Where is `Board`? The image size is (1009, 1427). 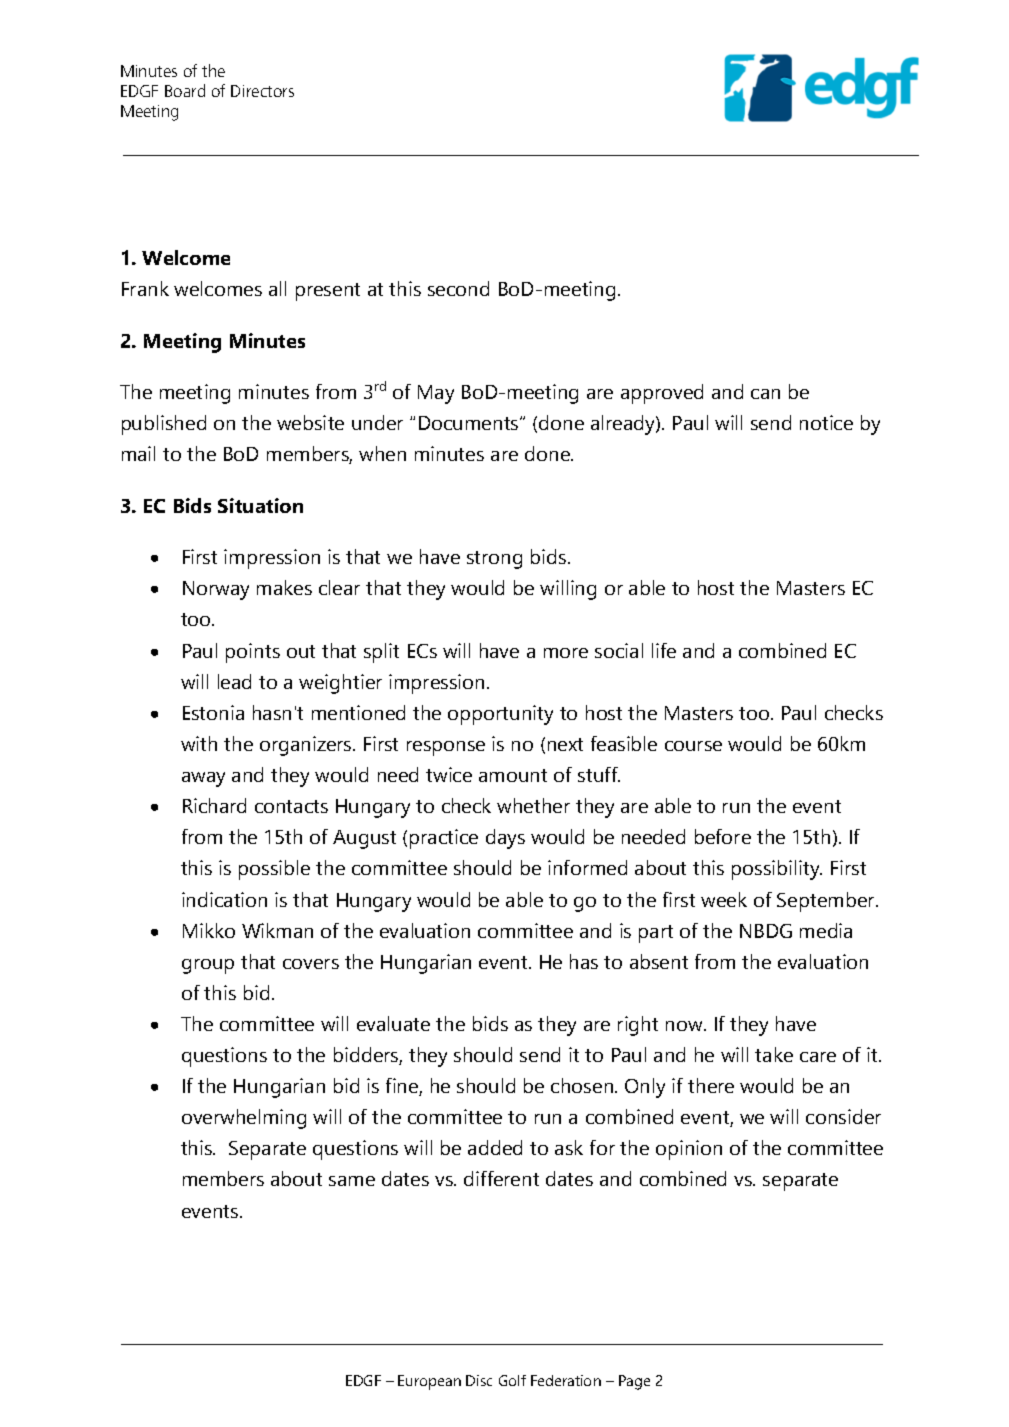 Board is located at coordinates (185, 90).
